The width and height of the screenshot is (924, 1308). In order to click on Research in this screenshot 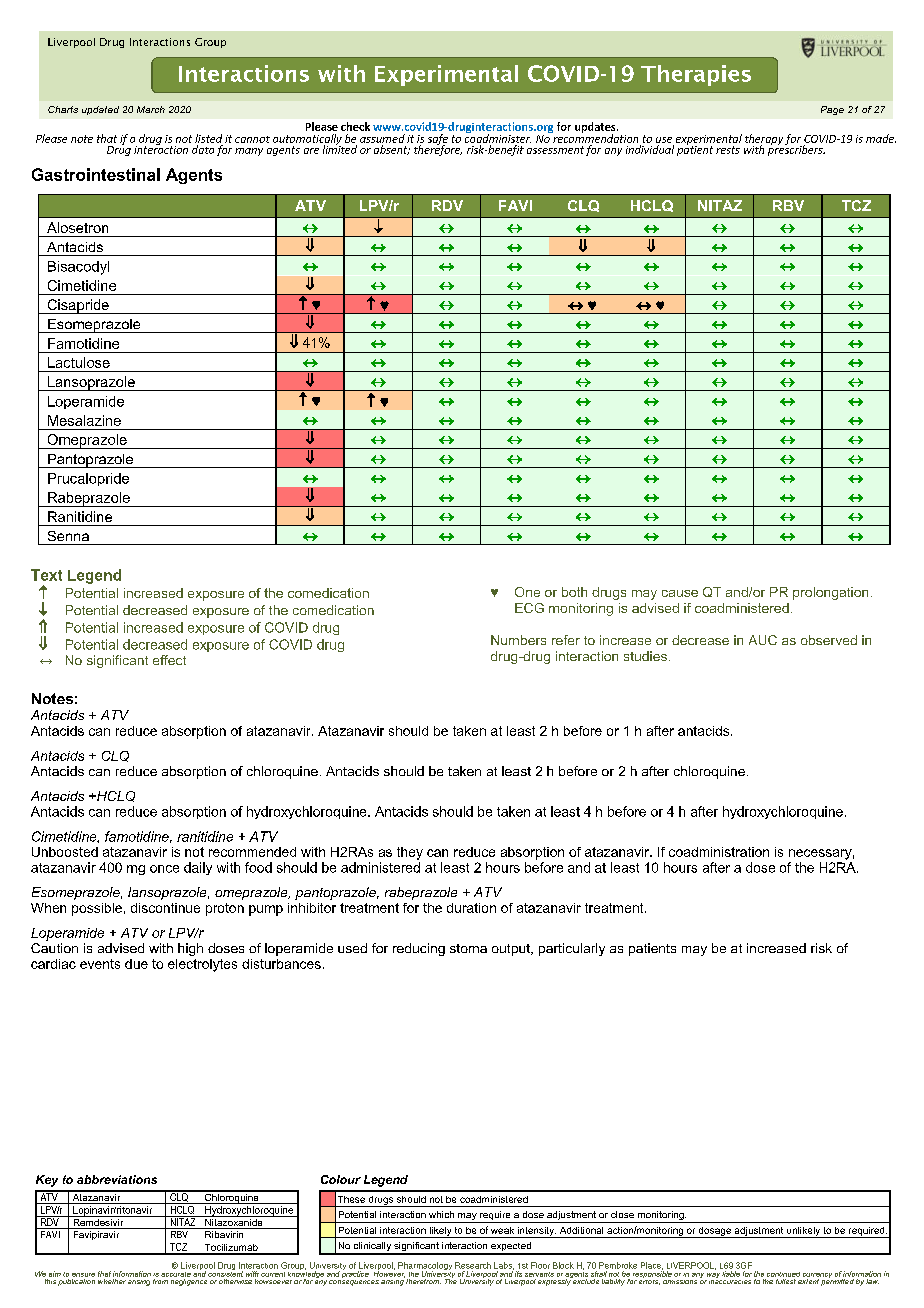, I will do `click(473, 1265)`.
